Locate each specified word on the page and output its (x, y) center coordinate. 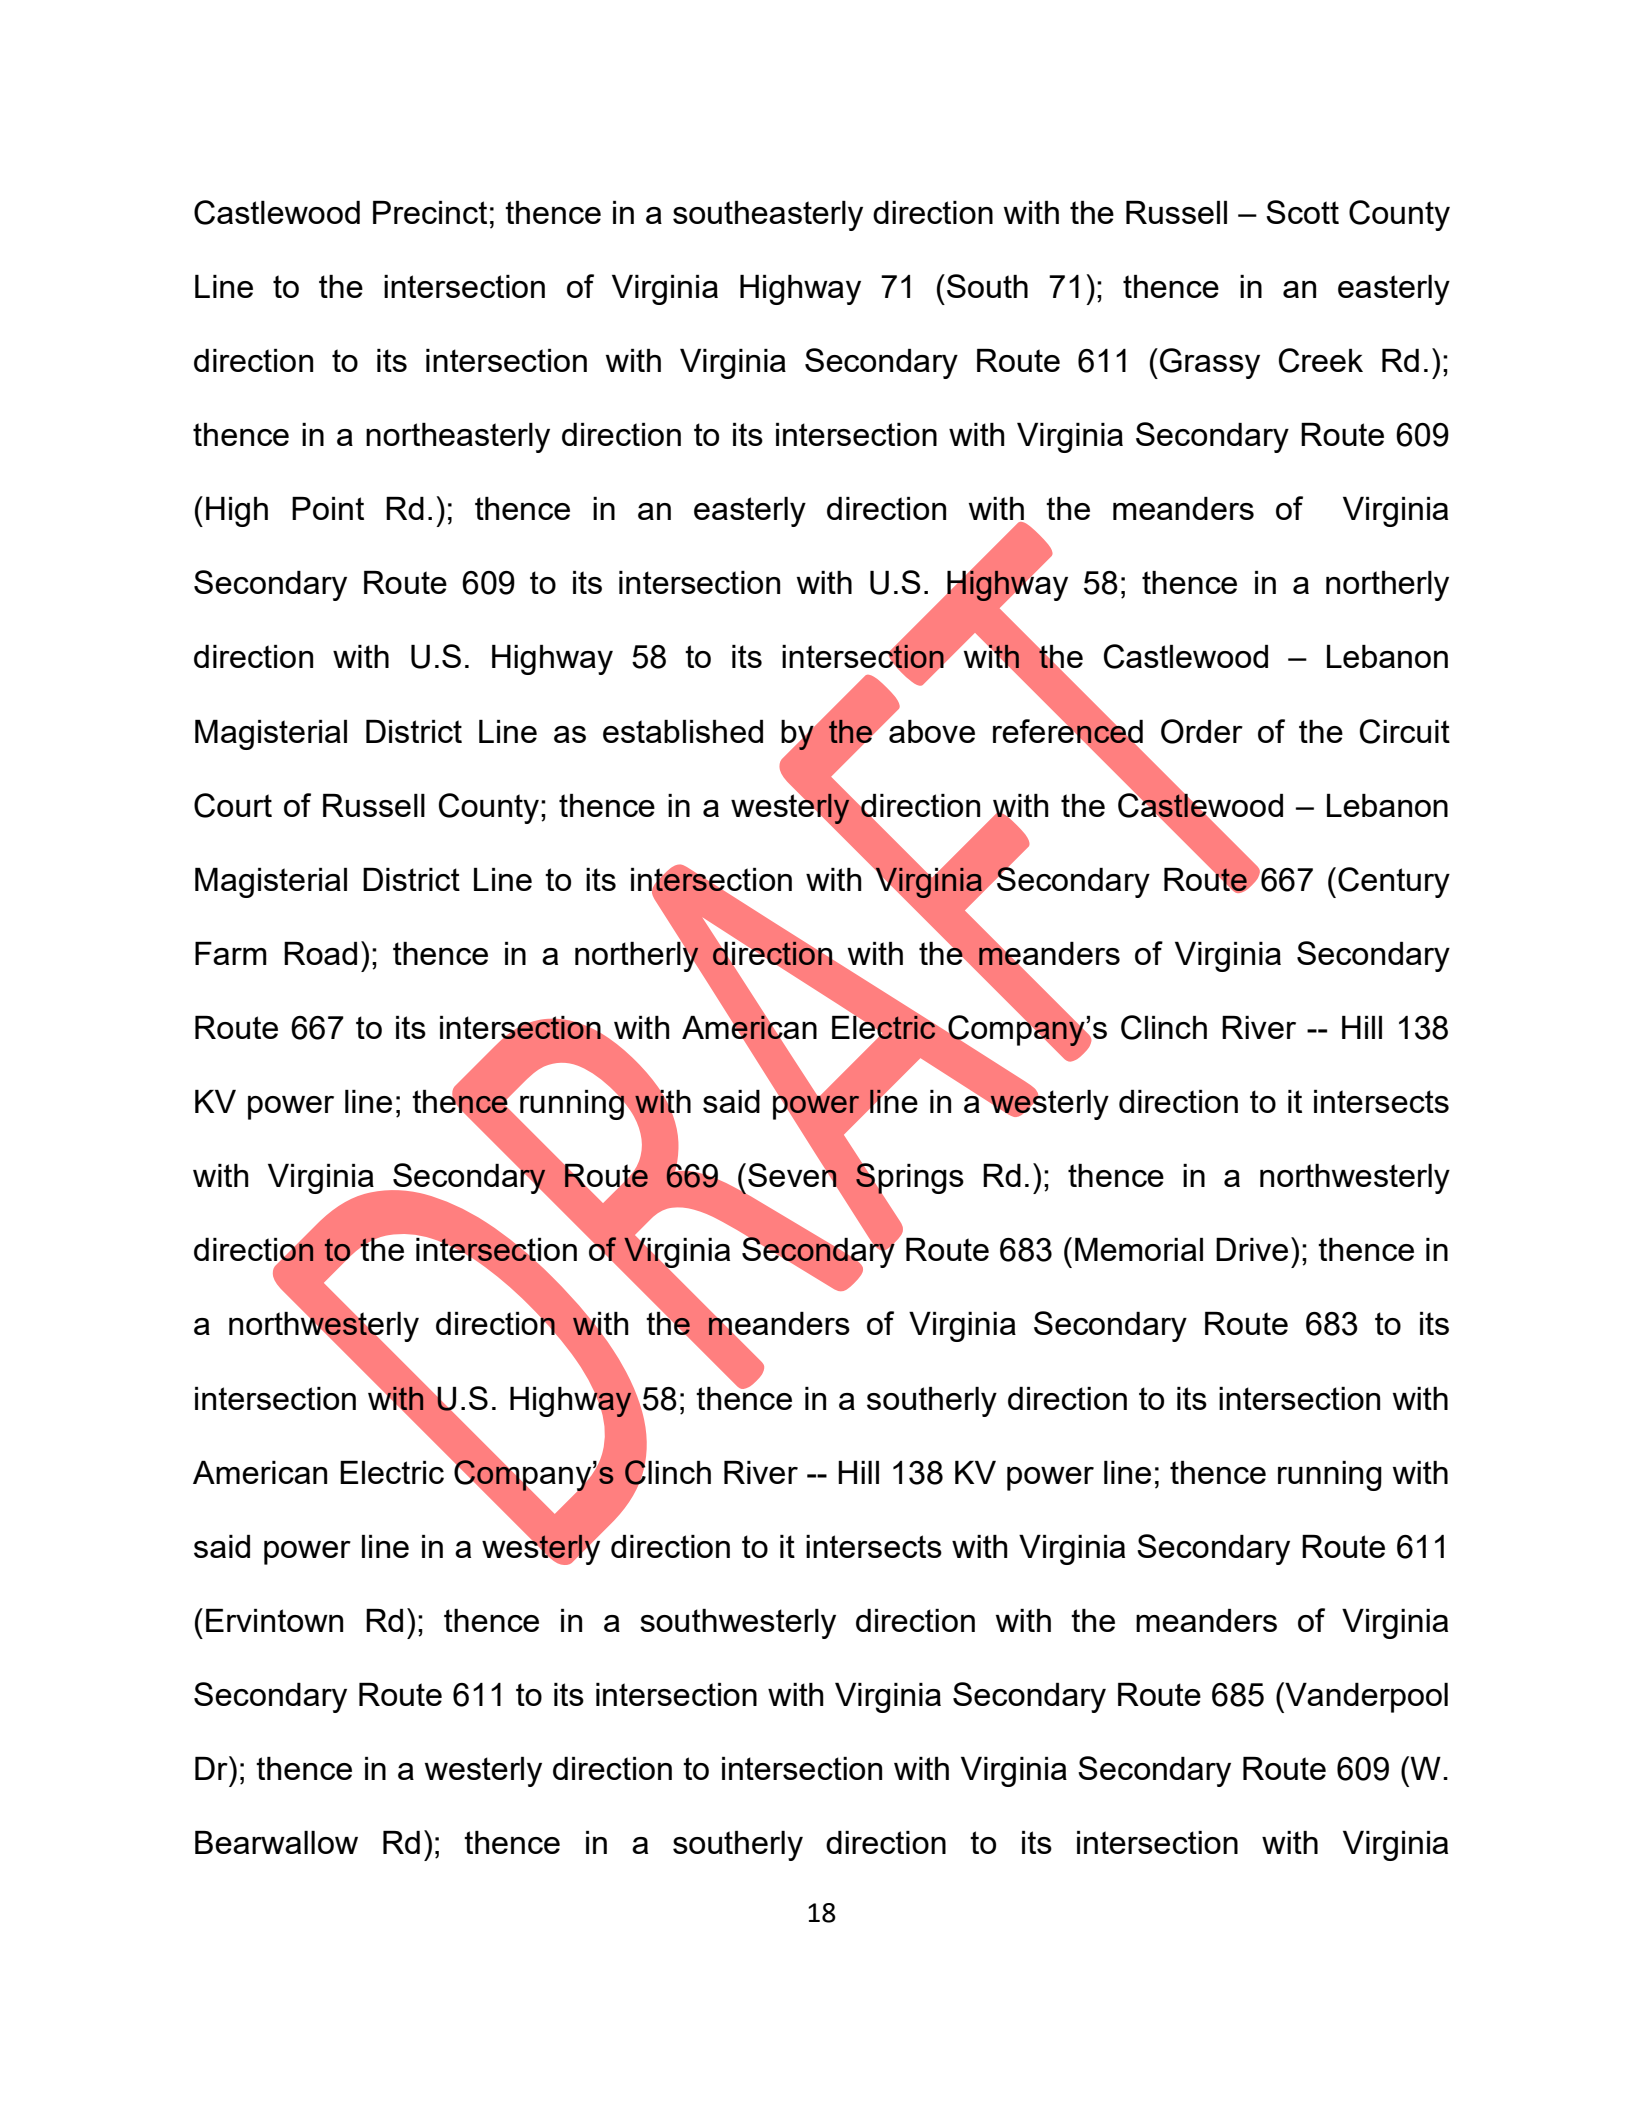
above (931, 730)
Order (1202, 731)
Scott (1302, 212)
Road (320, 953)
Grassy (1210, 363)
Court (233, 805)
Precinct (430, 212)
